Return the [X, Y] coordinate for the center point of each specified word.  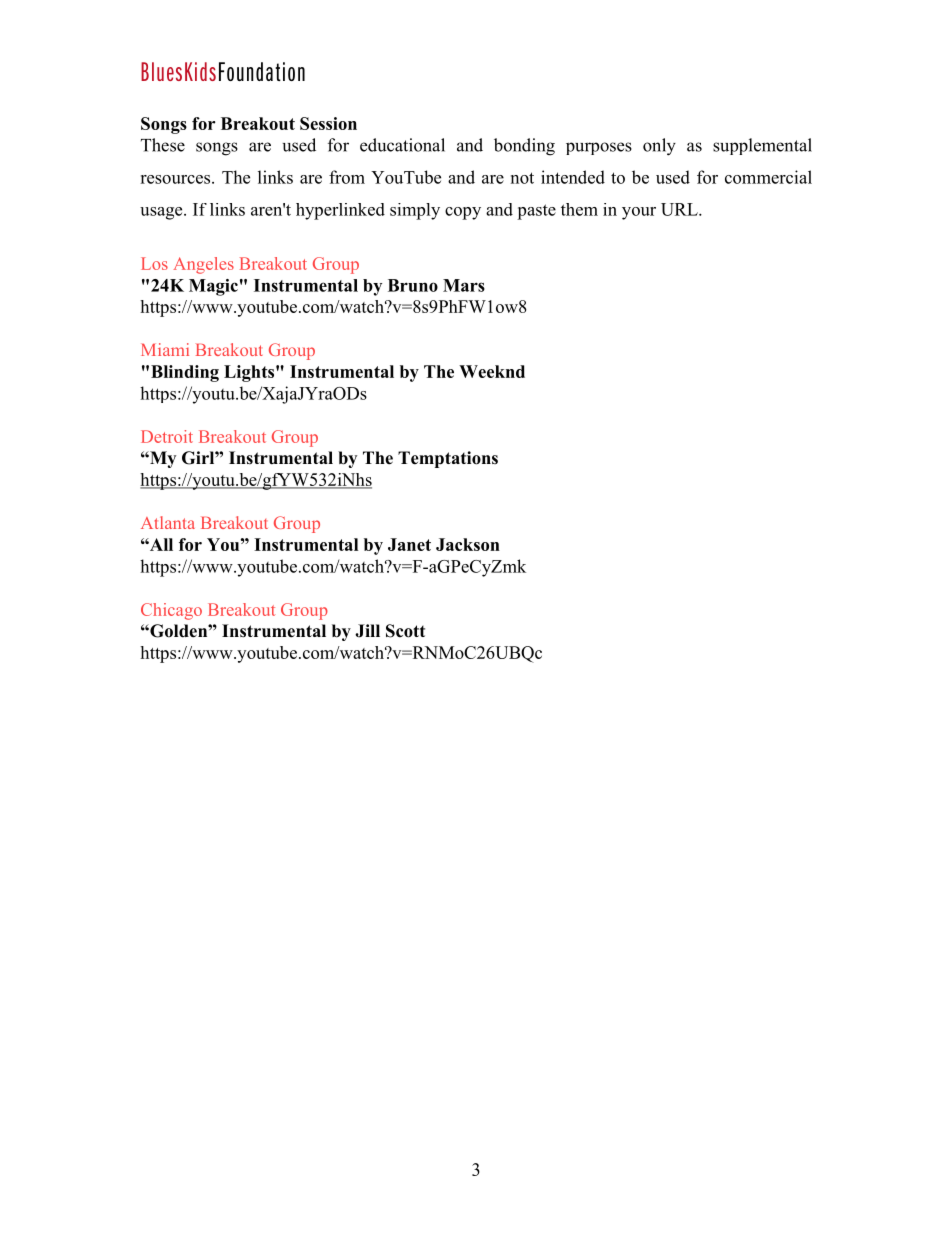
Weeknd [492, 371]
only [659, 147]
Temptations [448, 459]
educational [402, 145]
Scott [405, 631]
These [163, 145]
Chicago [171, 611]
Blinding [185, 373]
